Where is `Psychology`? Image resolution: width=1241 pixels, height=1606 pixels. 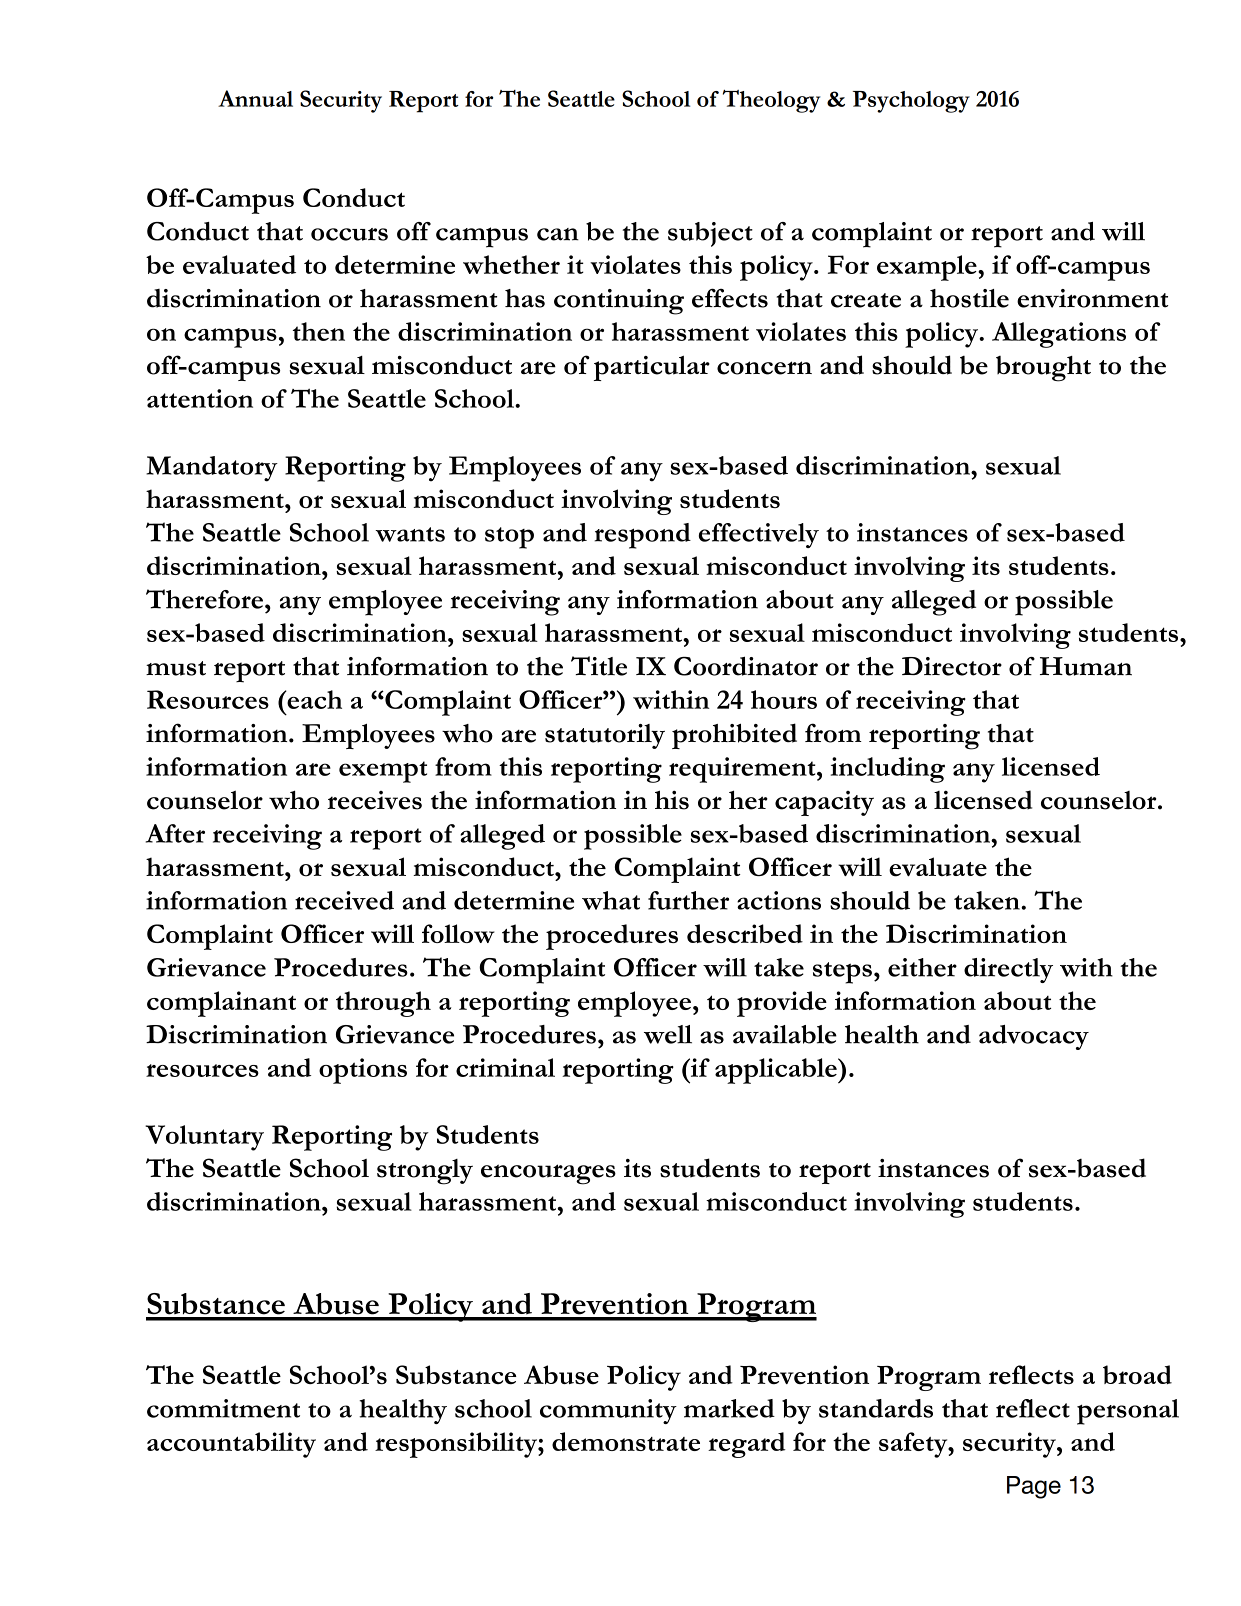 Psychology is located at coordinates (911, 102).
